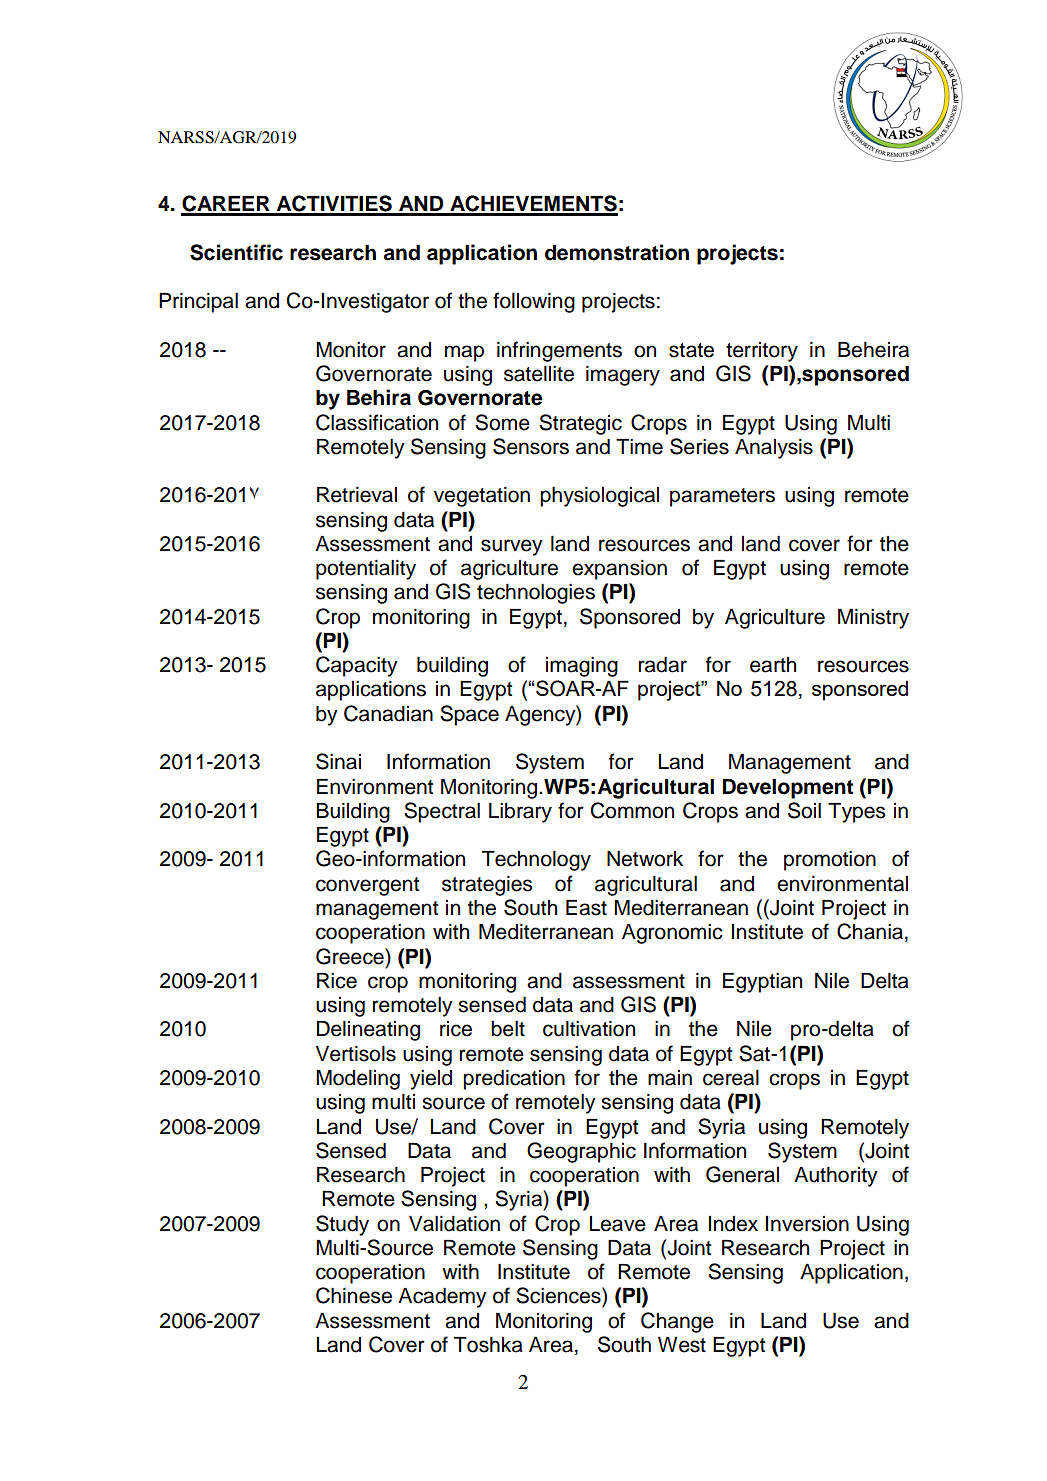  Describe the element at coordinates (534, 302) in the image. I see `following` at that location.
